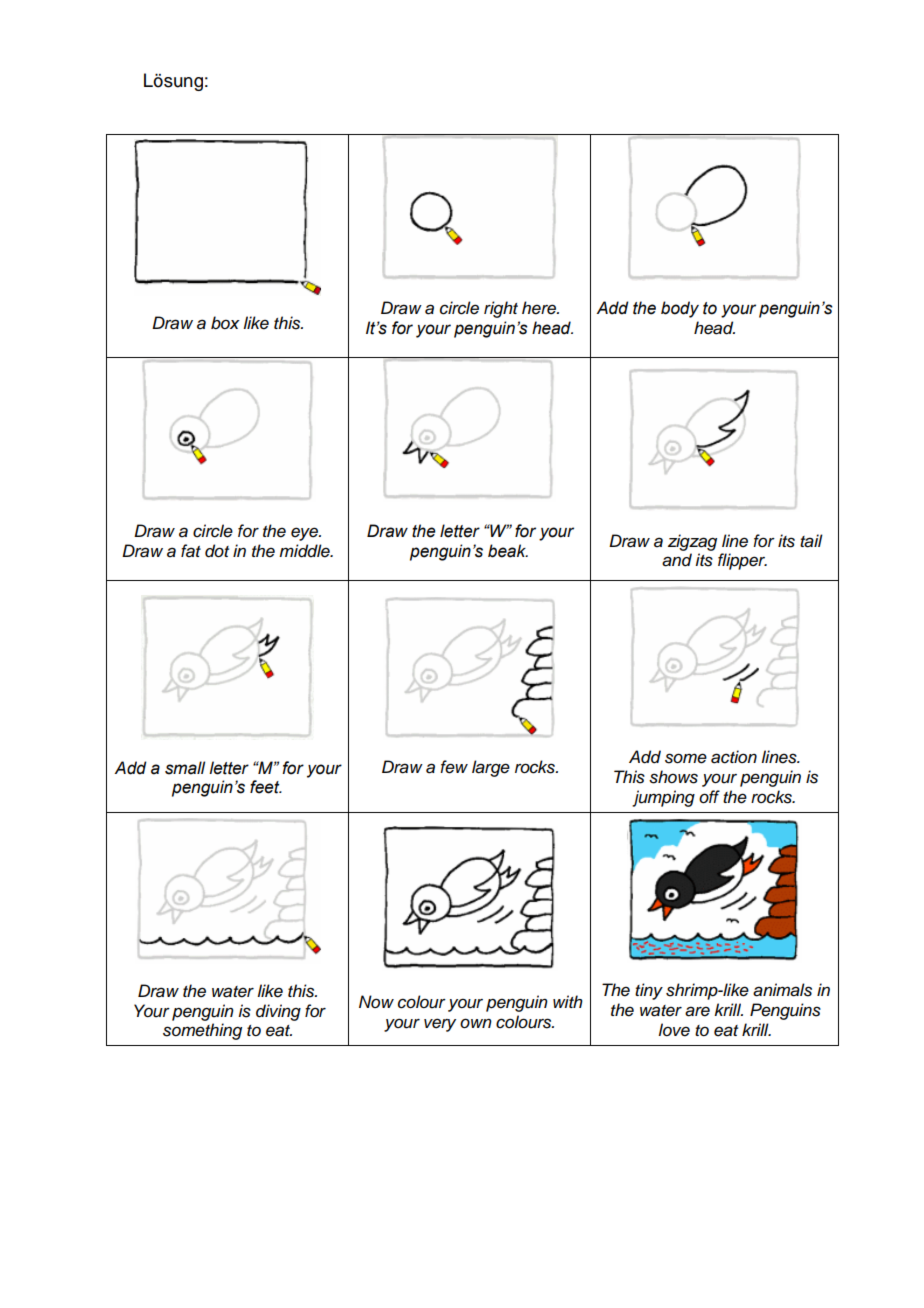 This image has width=924, height=1308. I want to click on large, so click(491, 768).
